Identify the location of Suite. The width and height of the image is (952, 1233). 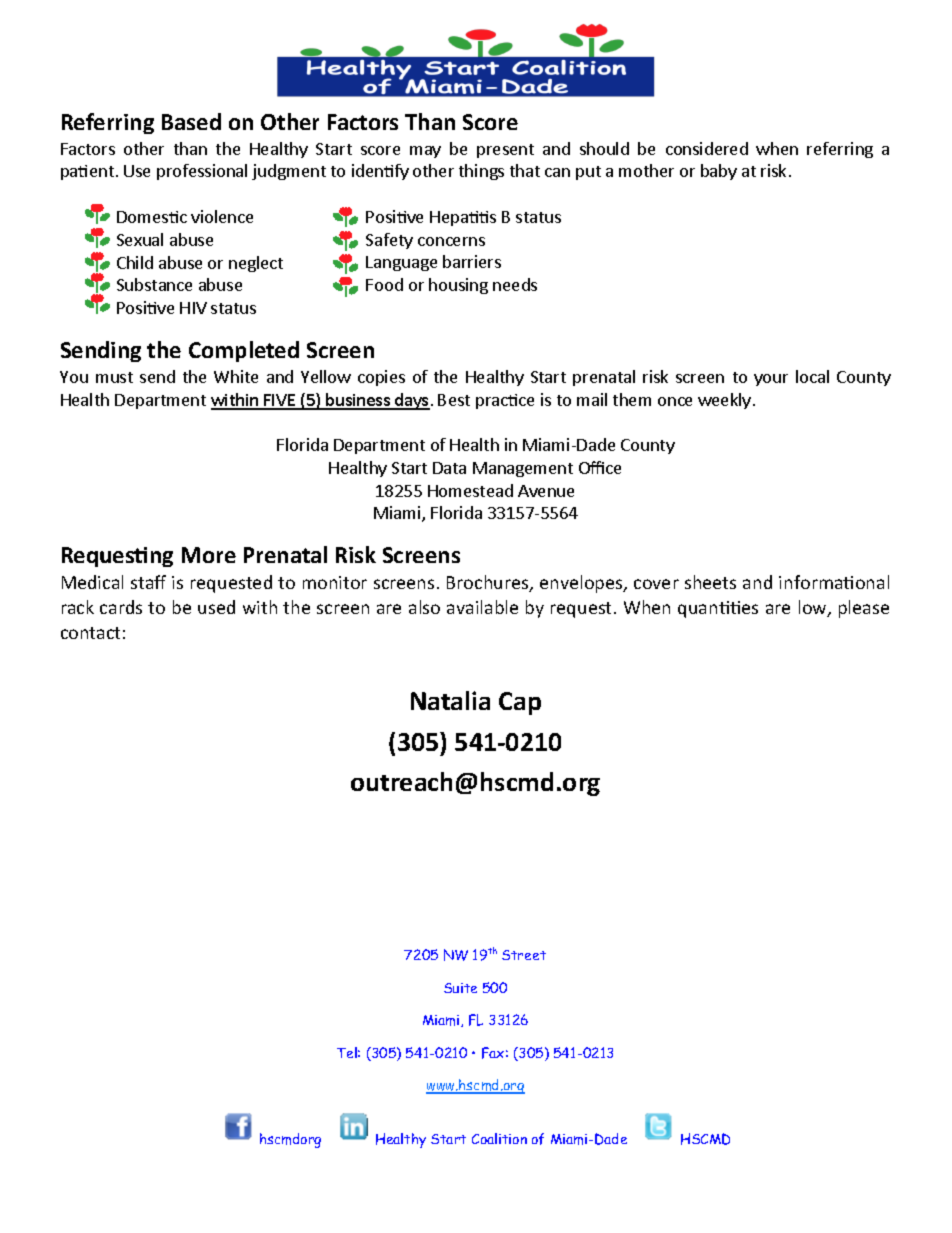
(460, 988).
